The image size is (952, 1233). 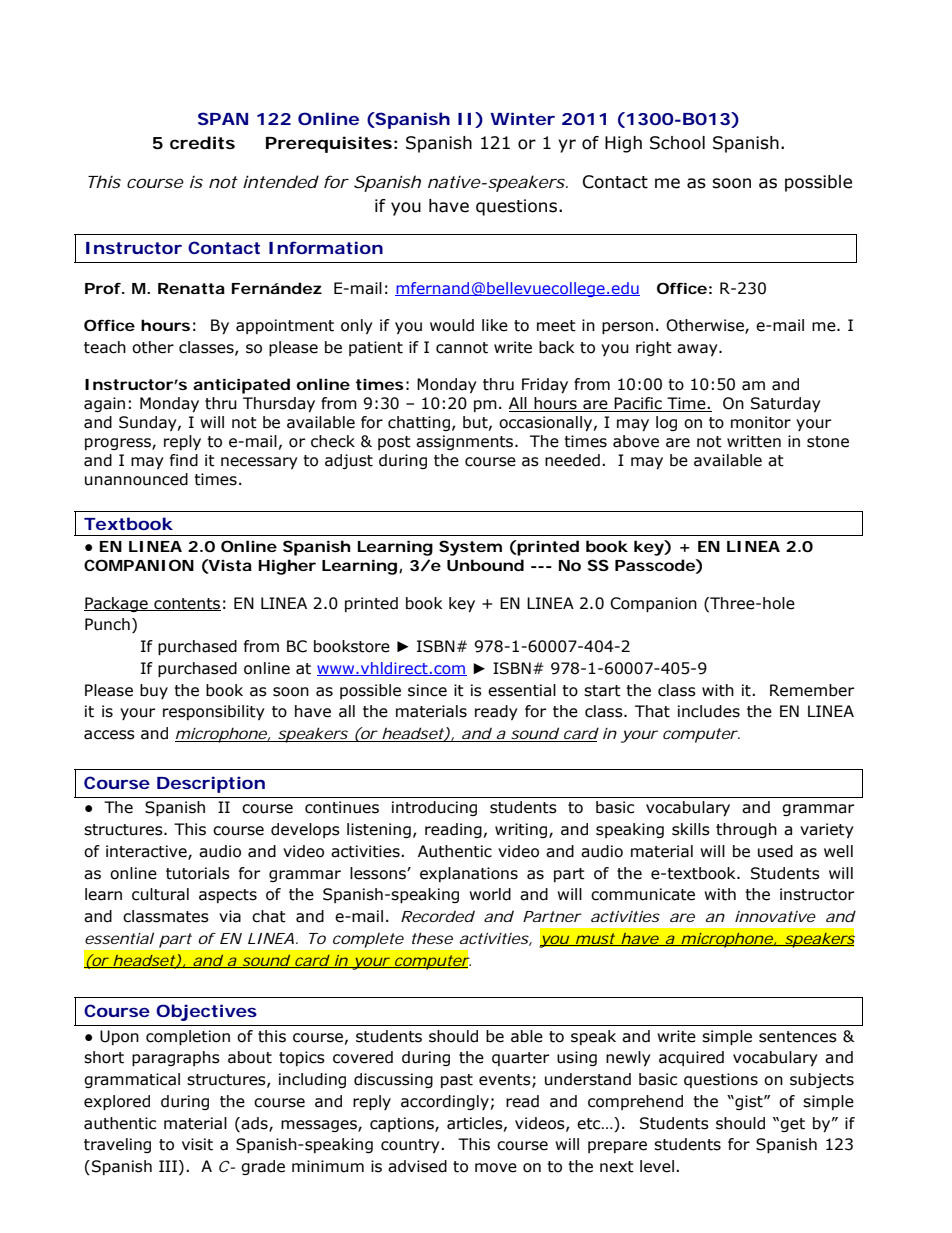 What do you see at coordinates (197, 1144) in the image?
I see `visit` at bounding box center [197, 1144].
